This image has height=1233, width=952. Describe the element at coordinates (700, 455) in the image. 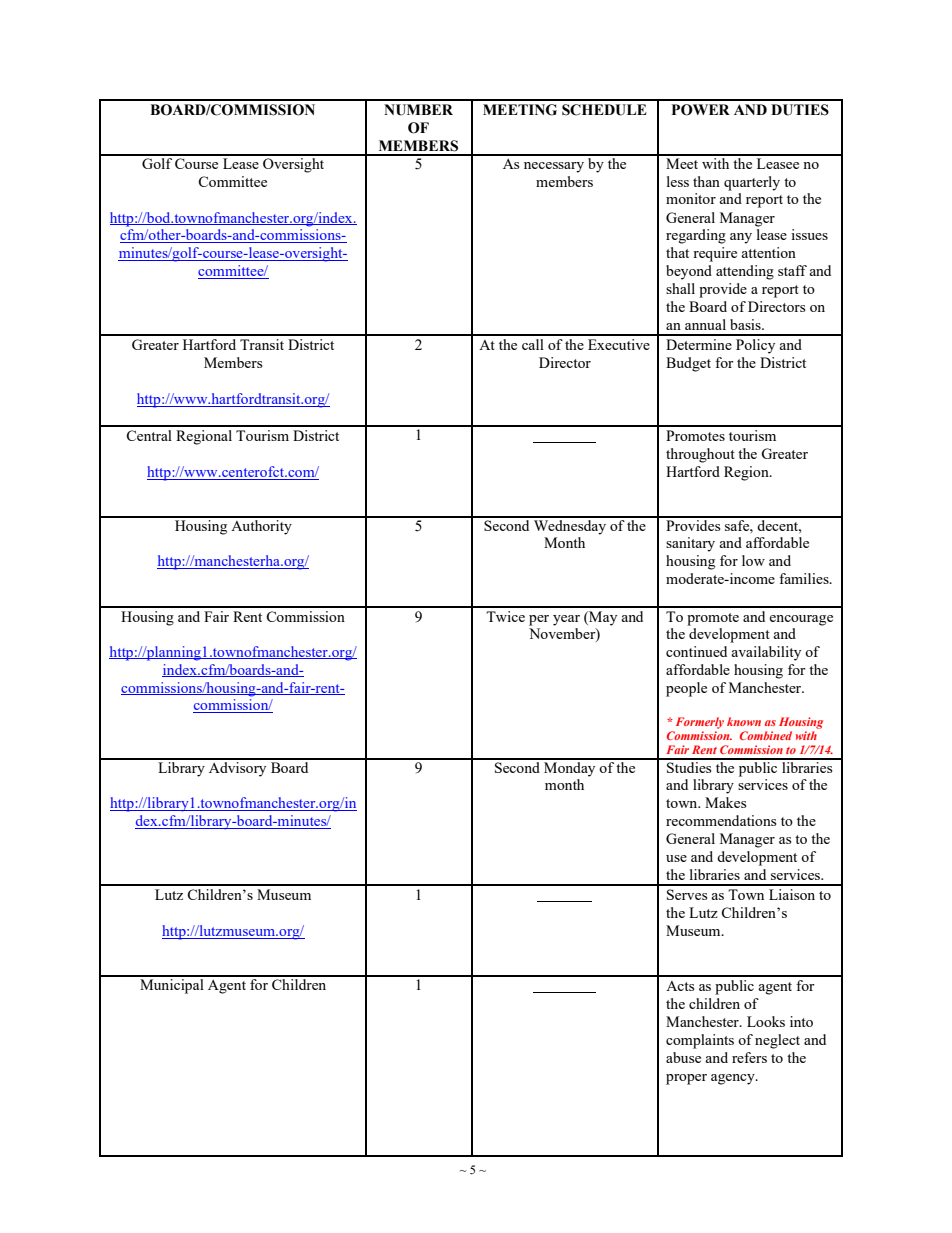

I see `throughout` at that location.
